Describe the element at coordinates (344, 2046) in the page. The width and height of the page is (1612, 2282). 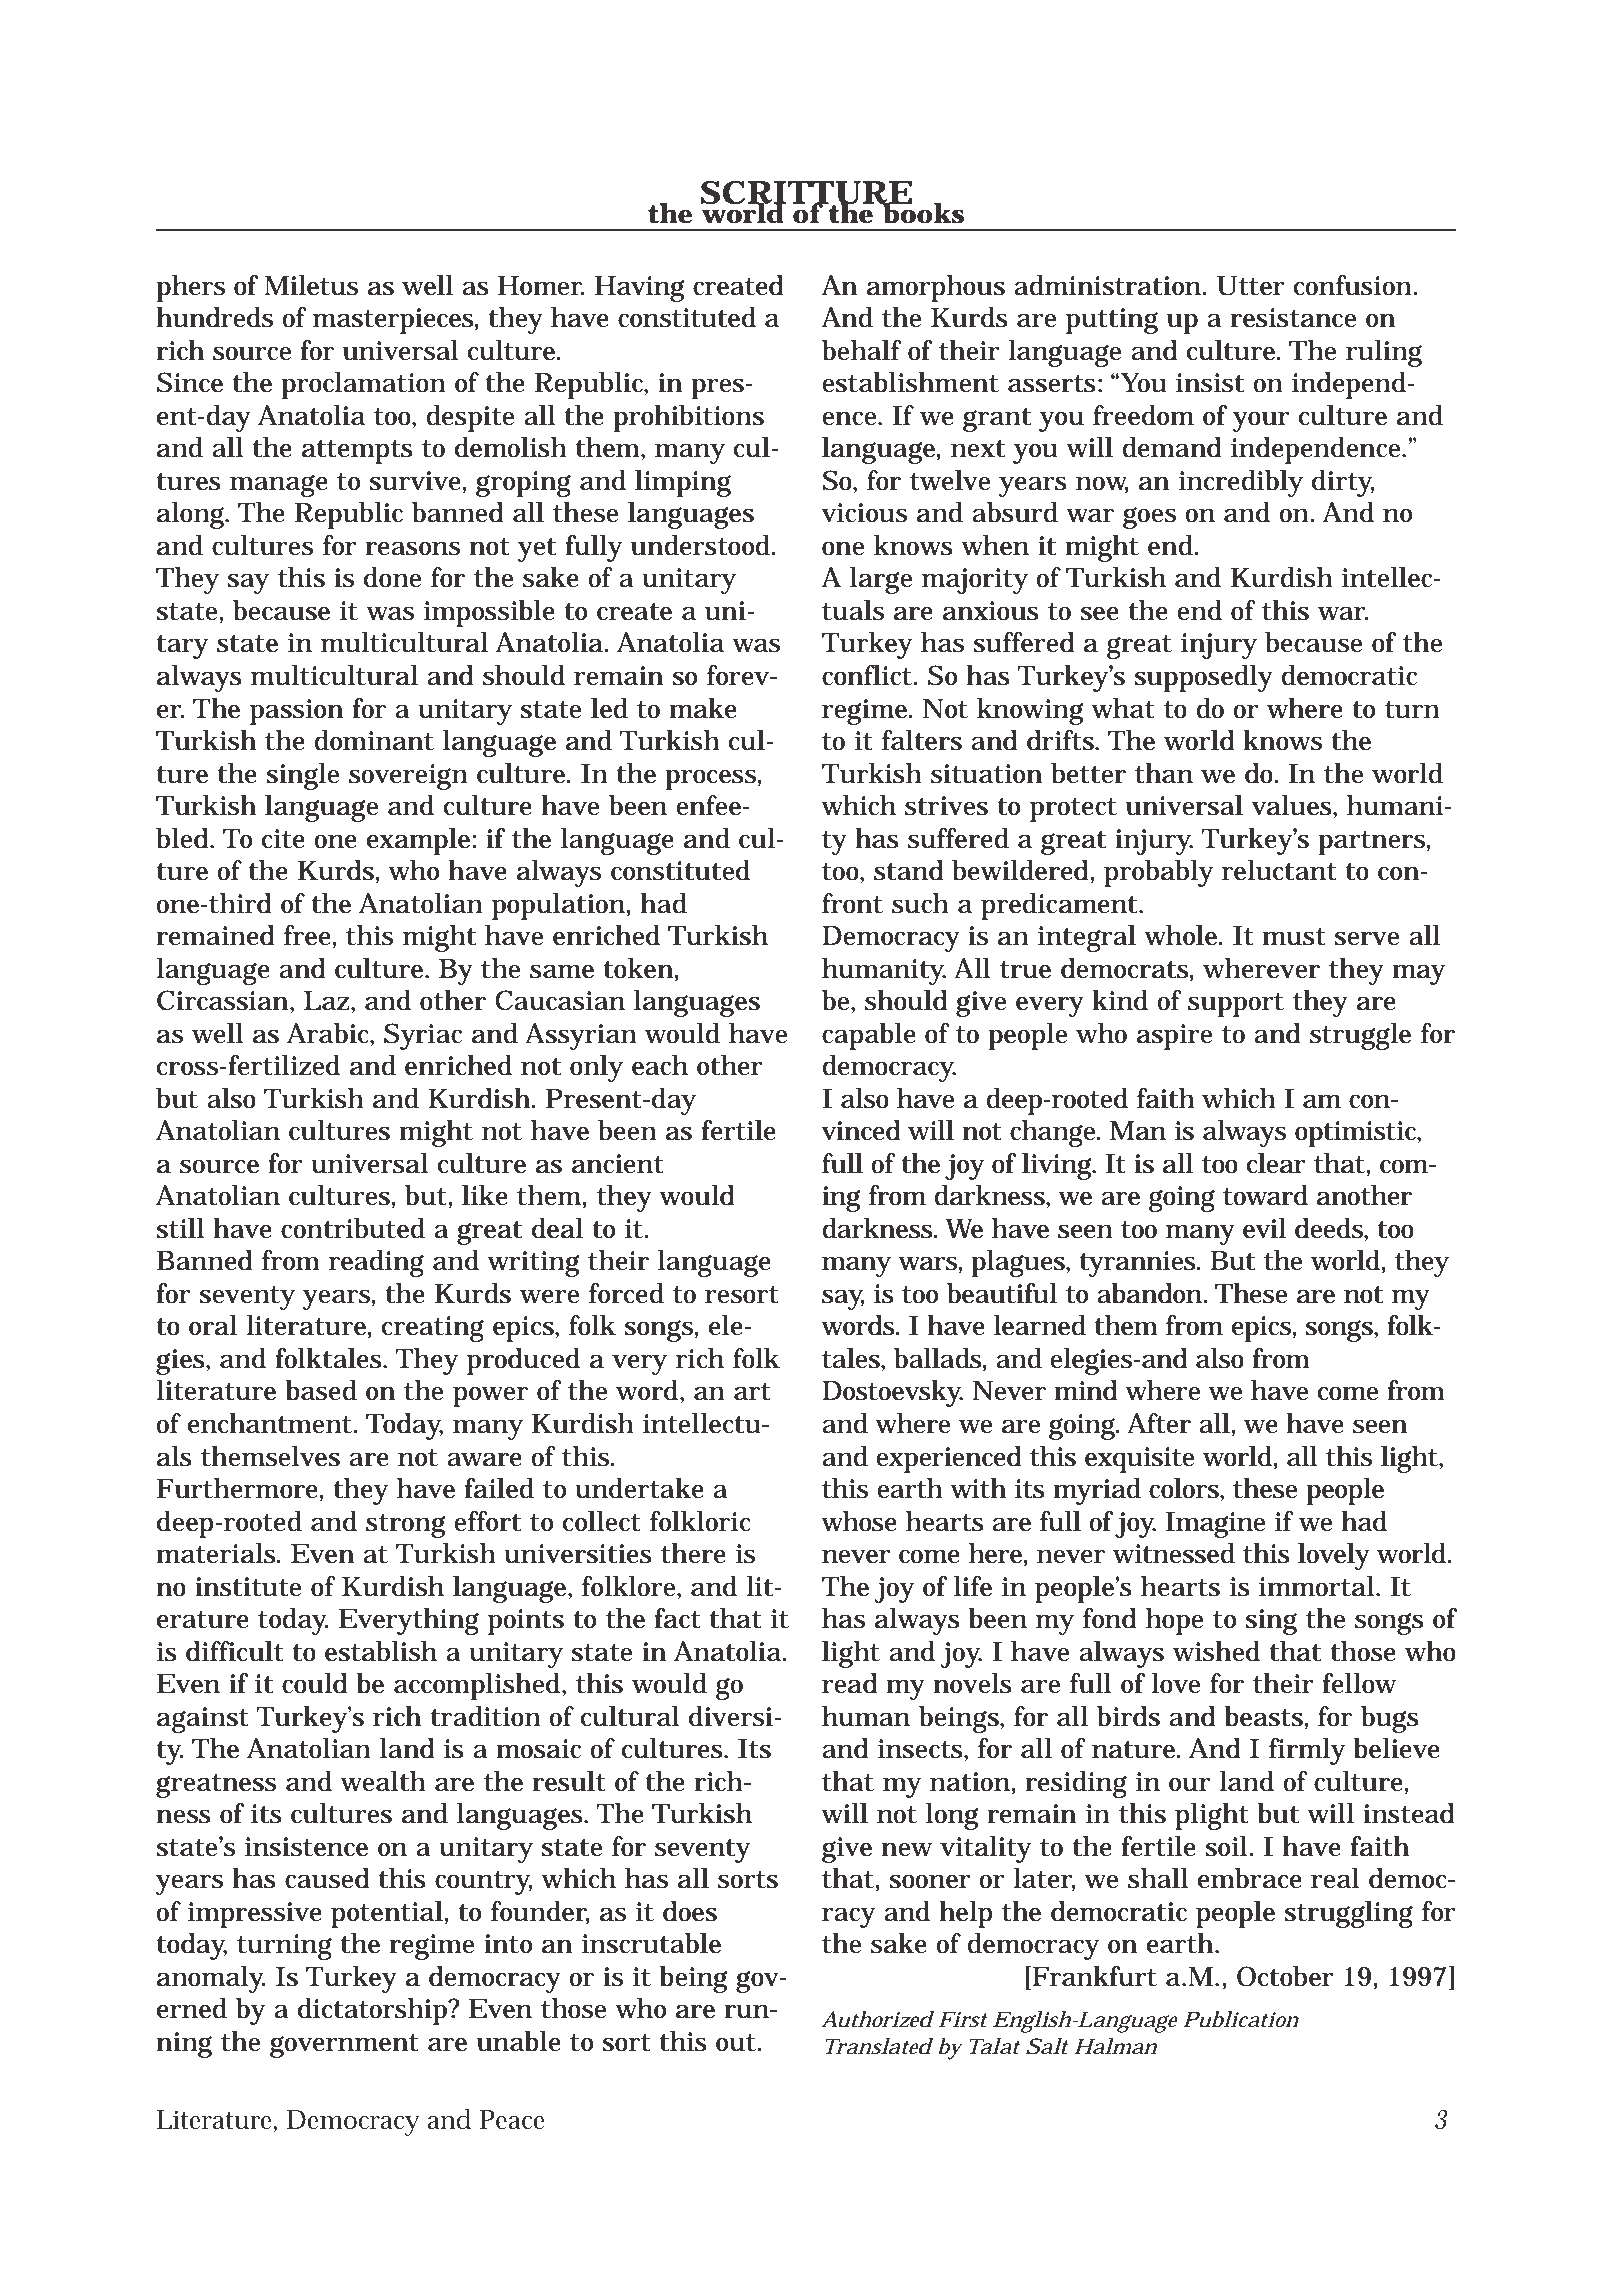
I see `government` at that location.
